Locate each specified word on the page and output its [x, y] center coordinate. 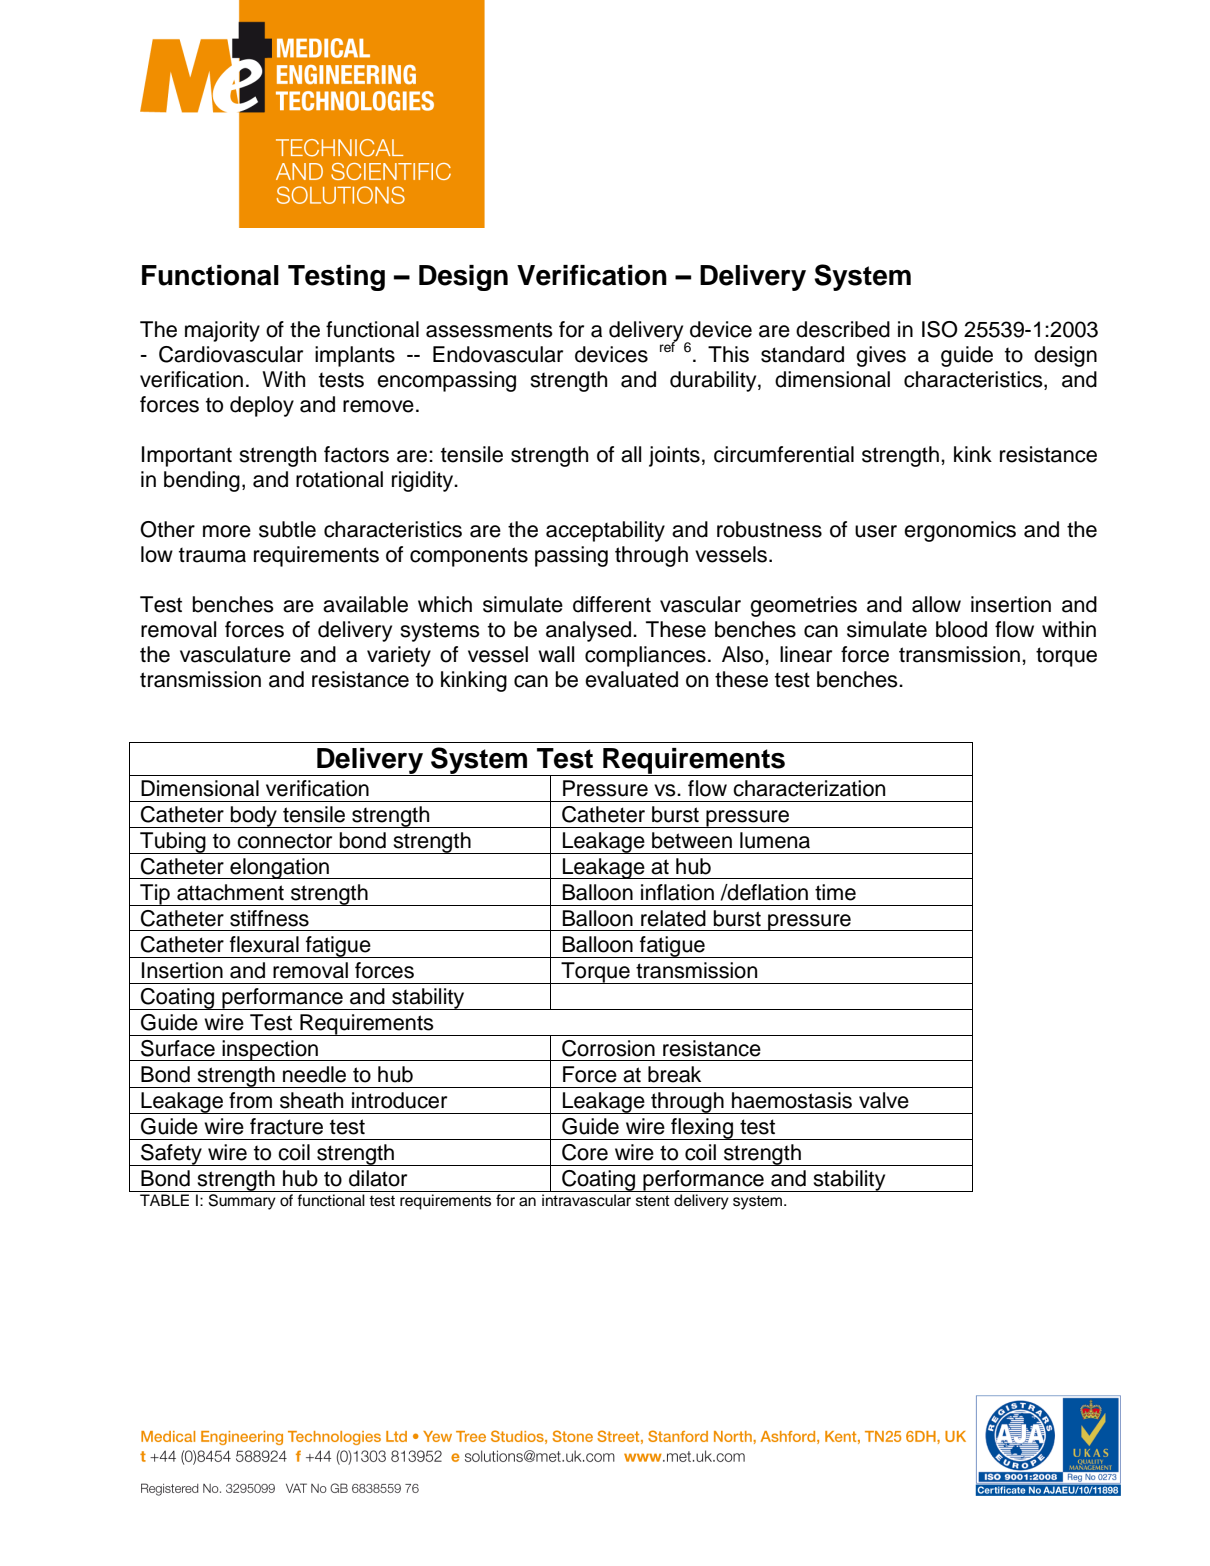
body [254, 817]
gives [881, 356]
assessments [489, 330]
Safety [171, 1155]
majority [222, 331]
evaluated [631, 679]
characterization [809, 788]
